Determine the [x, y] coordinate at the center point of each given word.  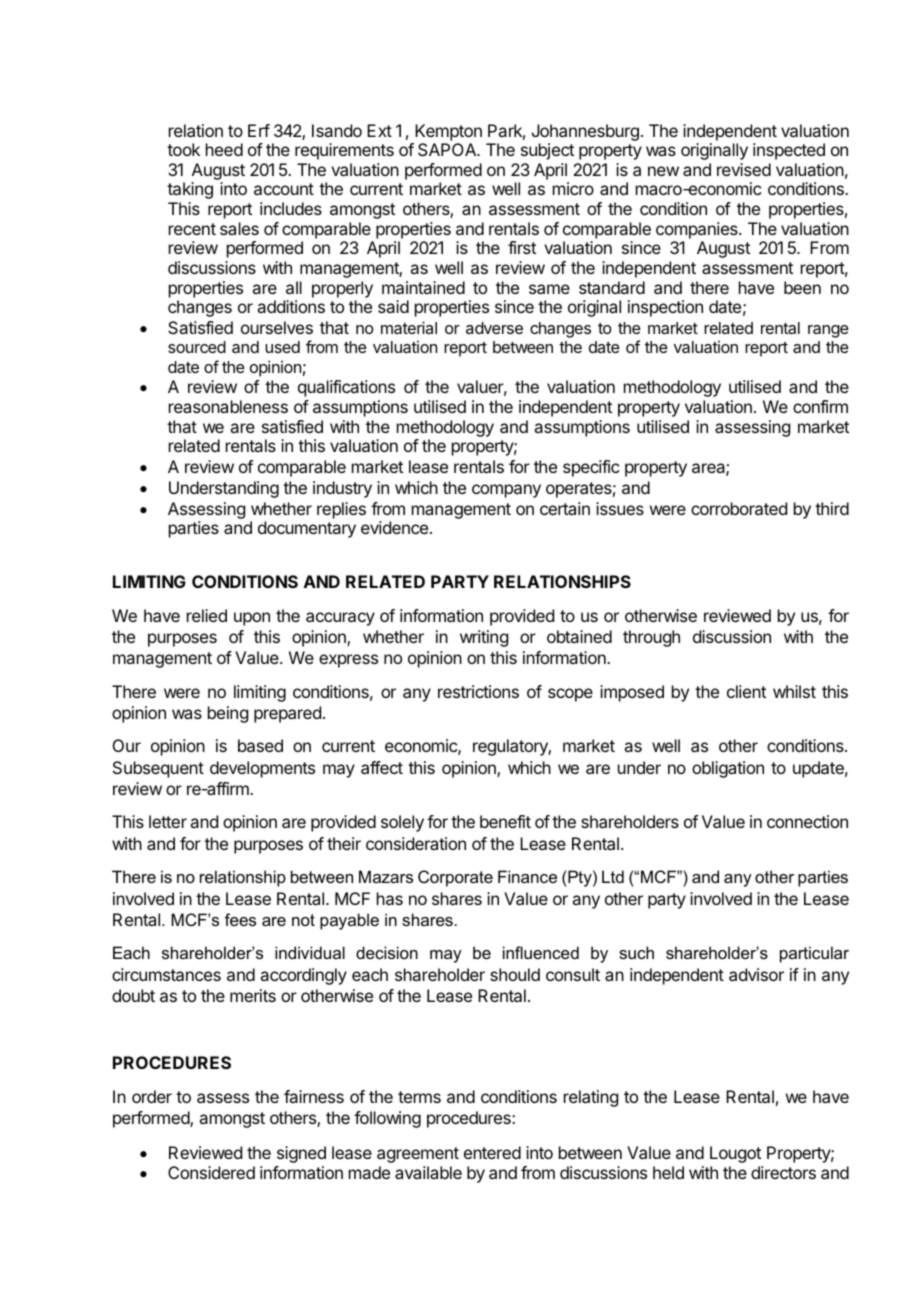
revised [744, 169]
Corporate [455, 878]
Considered [211, 1172]
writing [484, 638]
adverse [494, 328]
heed [224, 149]
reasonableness [228, 406]
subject [547, 151]
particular [814, 954]
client [746, 691]
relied [207, 615]
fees [240, 919]
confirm [820, 406]
